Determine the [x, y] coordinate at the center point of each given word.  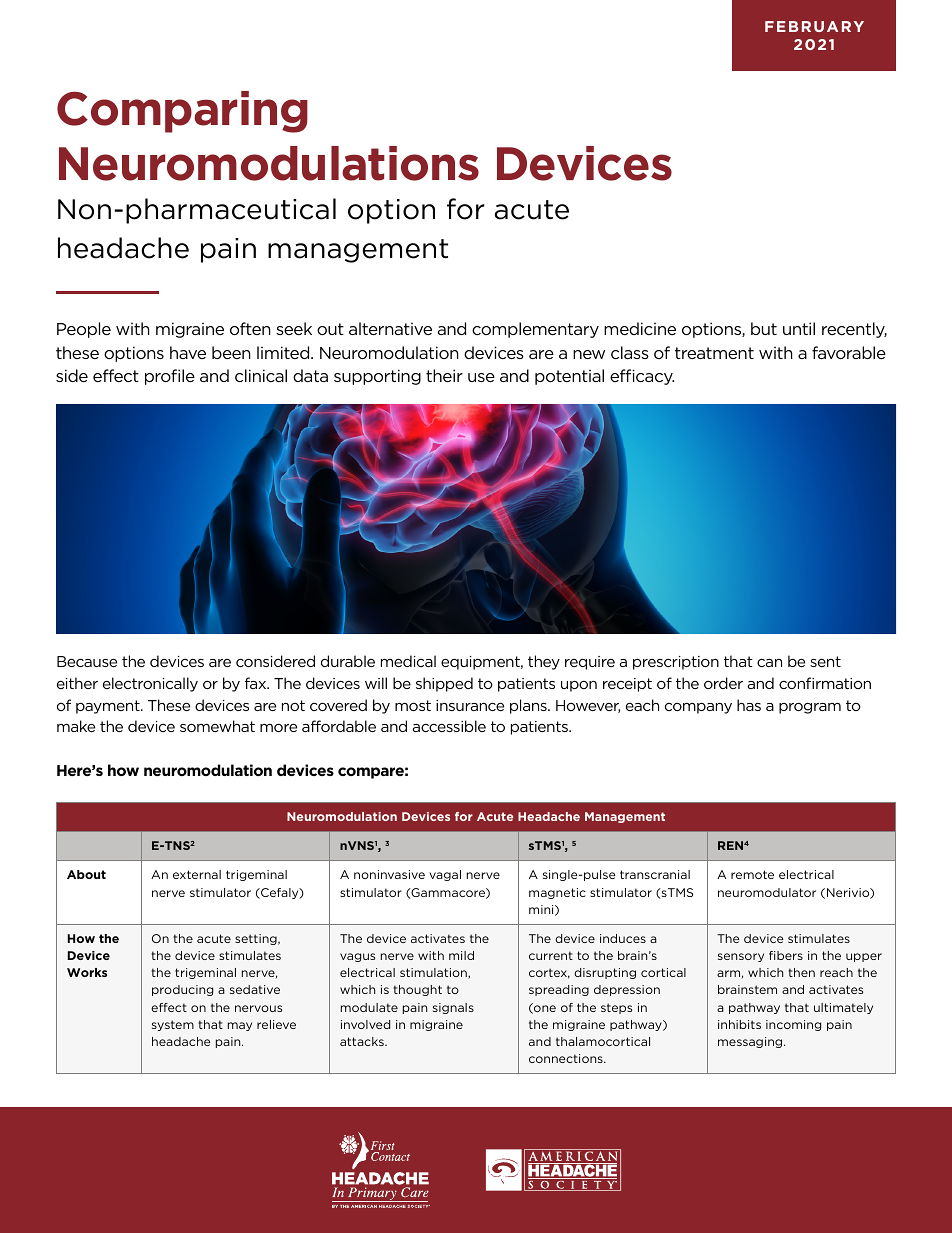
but [764, 328]
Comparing [182, 112]
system [173, 1025]
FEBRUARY [814, 26]
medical [408, 661]
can [769, 663]
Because [87, 661]
